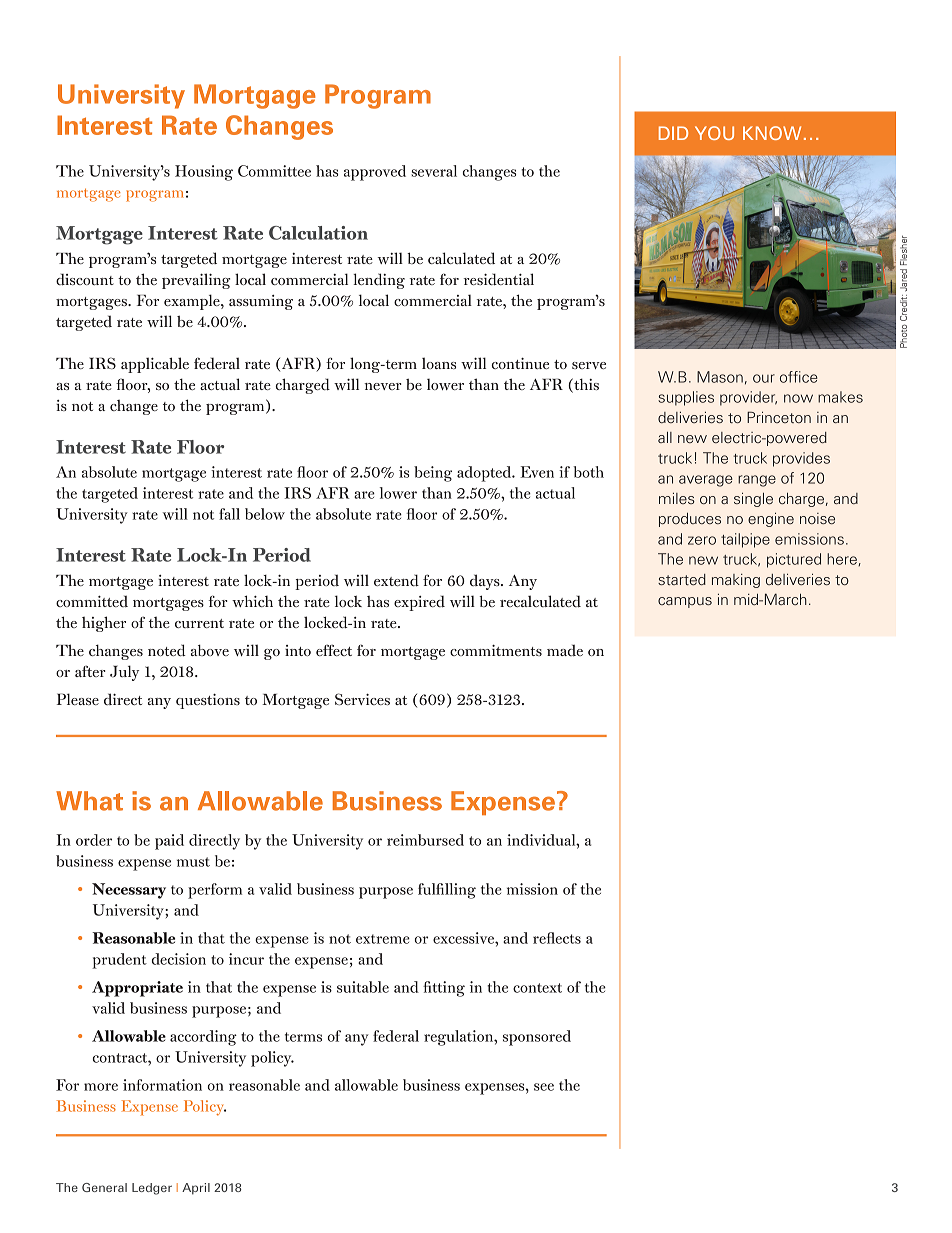 Image resolution: width=952 pixels, height=1233 pixels. What do you see at coordinates (685, 602) in the page?
I see `campus` at bounding box center [685, 602].
